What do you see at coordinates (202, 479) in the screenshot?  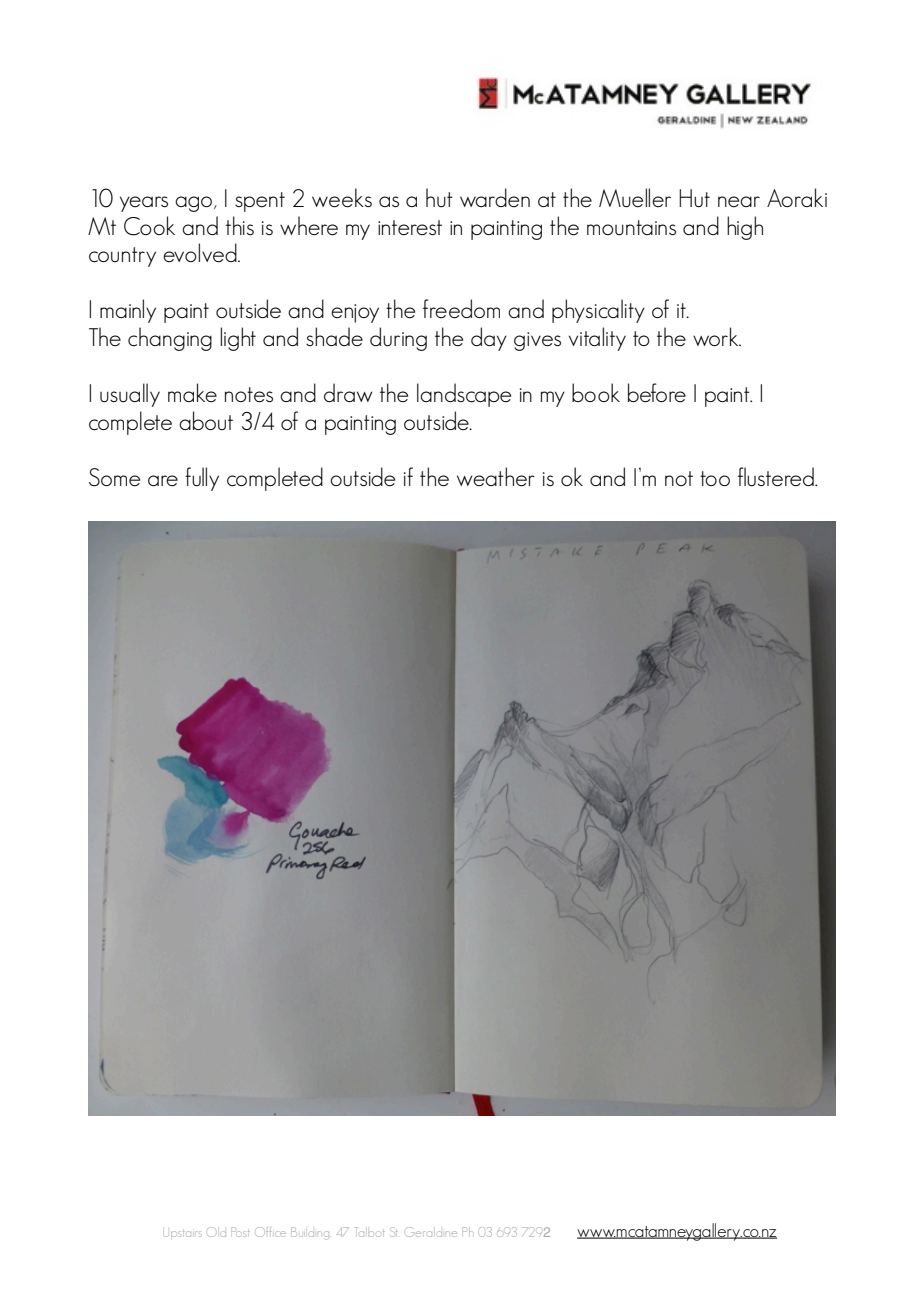 I see `fully` at bounding box center [202, 479].
